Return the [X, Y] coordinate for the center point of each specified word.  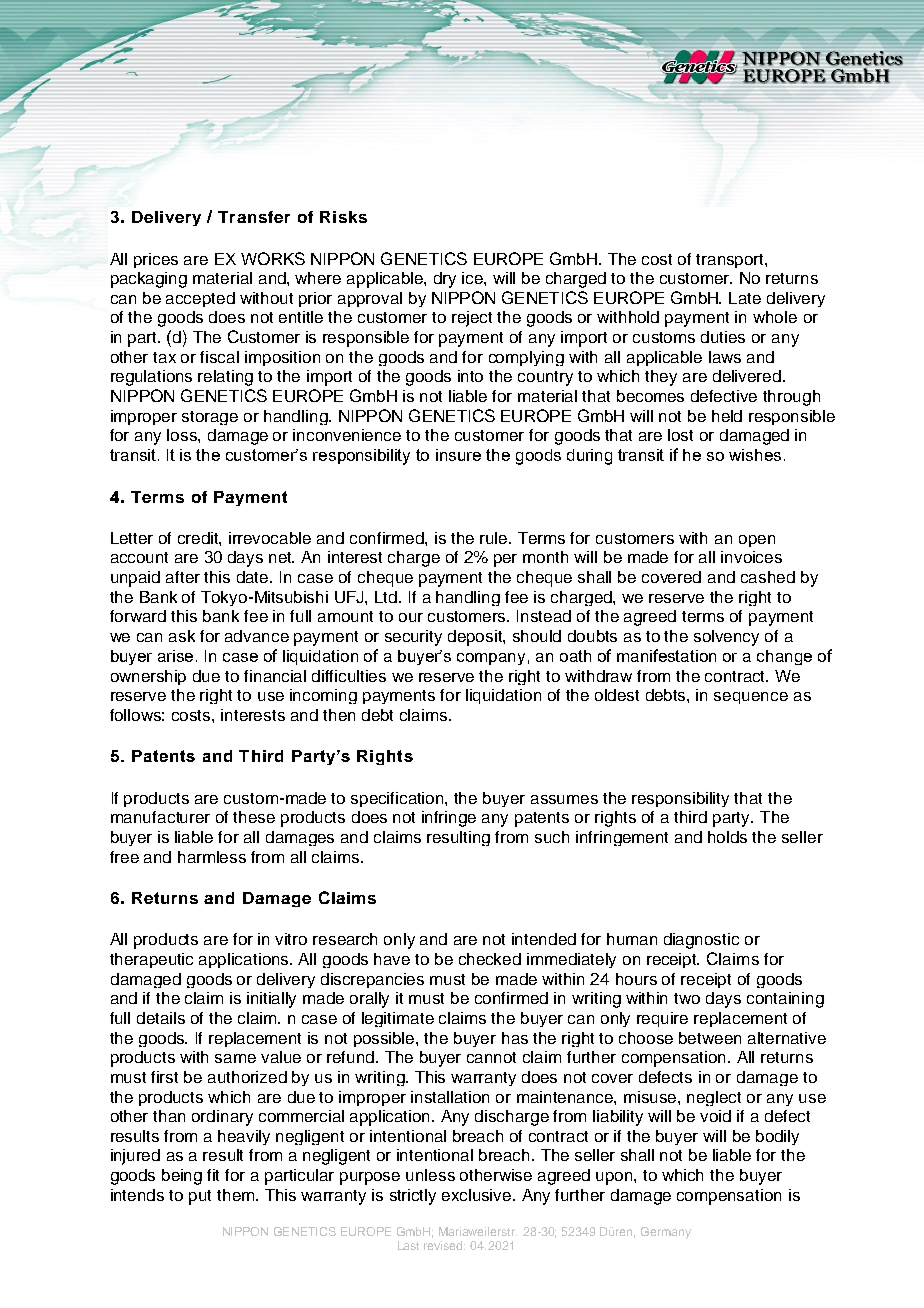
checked [490, 959]
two [687, 998]
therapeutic [151, 960]
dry [445, 280]
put [200, 1197]
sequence [751, 698]
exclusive [478, 1195]
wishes [755, 455]
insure [458, 455]
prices [156, 260]
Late [745, 298]
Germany [666, 1233]
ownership [148, 677]
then [339, 715]
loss [183, 435]
